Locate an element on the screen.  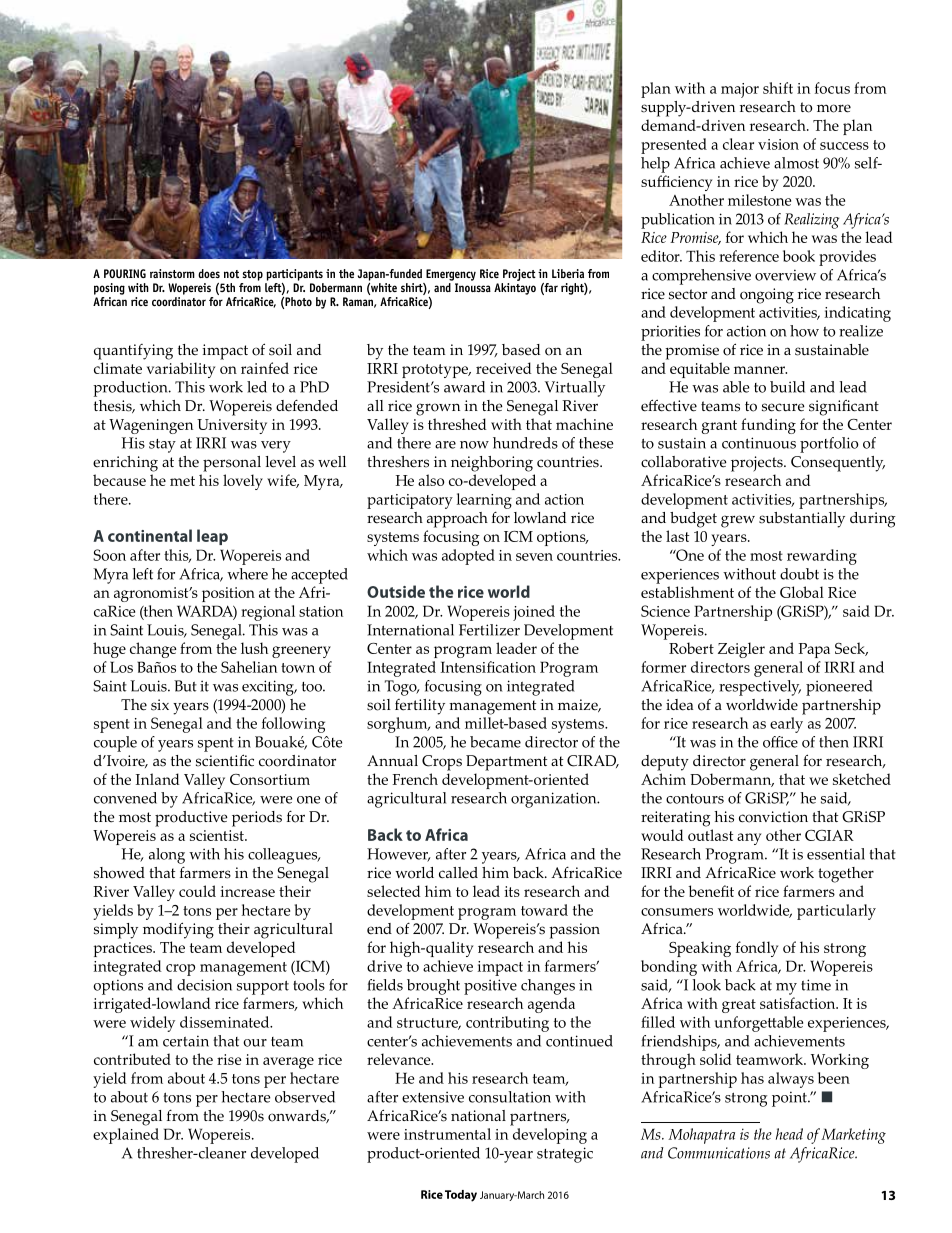
vision is located at coordinates (778, 144).
